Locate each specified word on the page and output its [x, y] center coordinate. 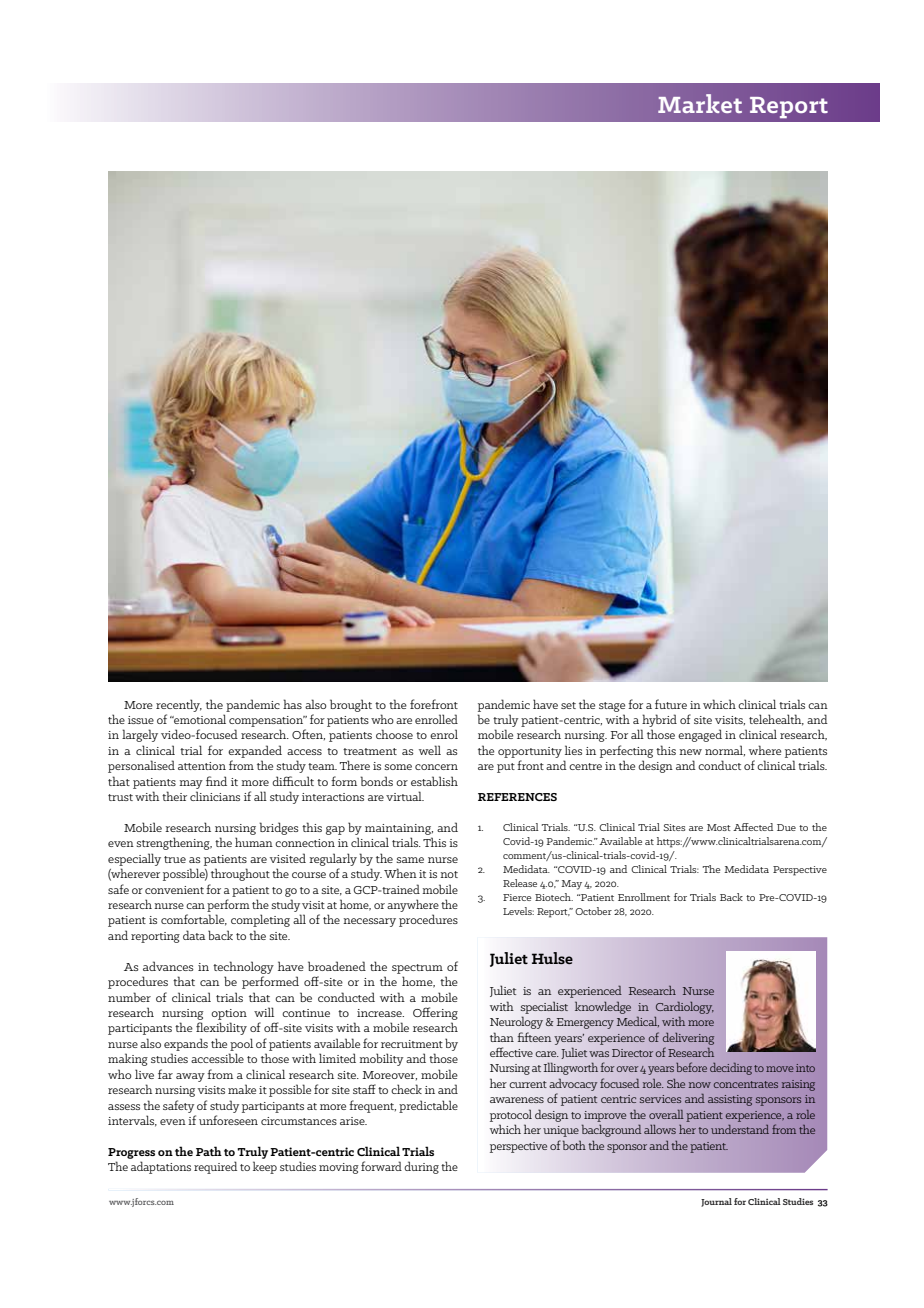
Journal [716, 1202]
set [568, 705]
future [671, 704]
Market [700, 103]
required [215, 1167]
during [421, 1167]
